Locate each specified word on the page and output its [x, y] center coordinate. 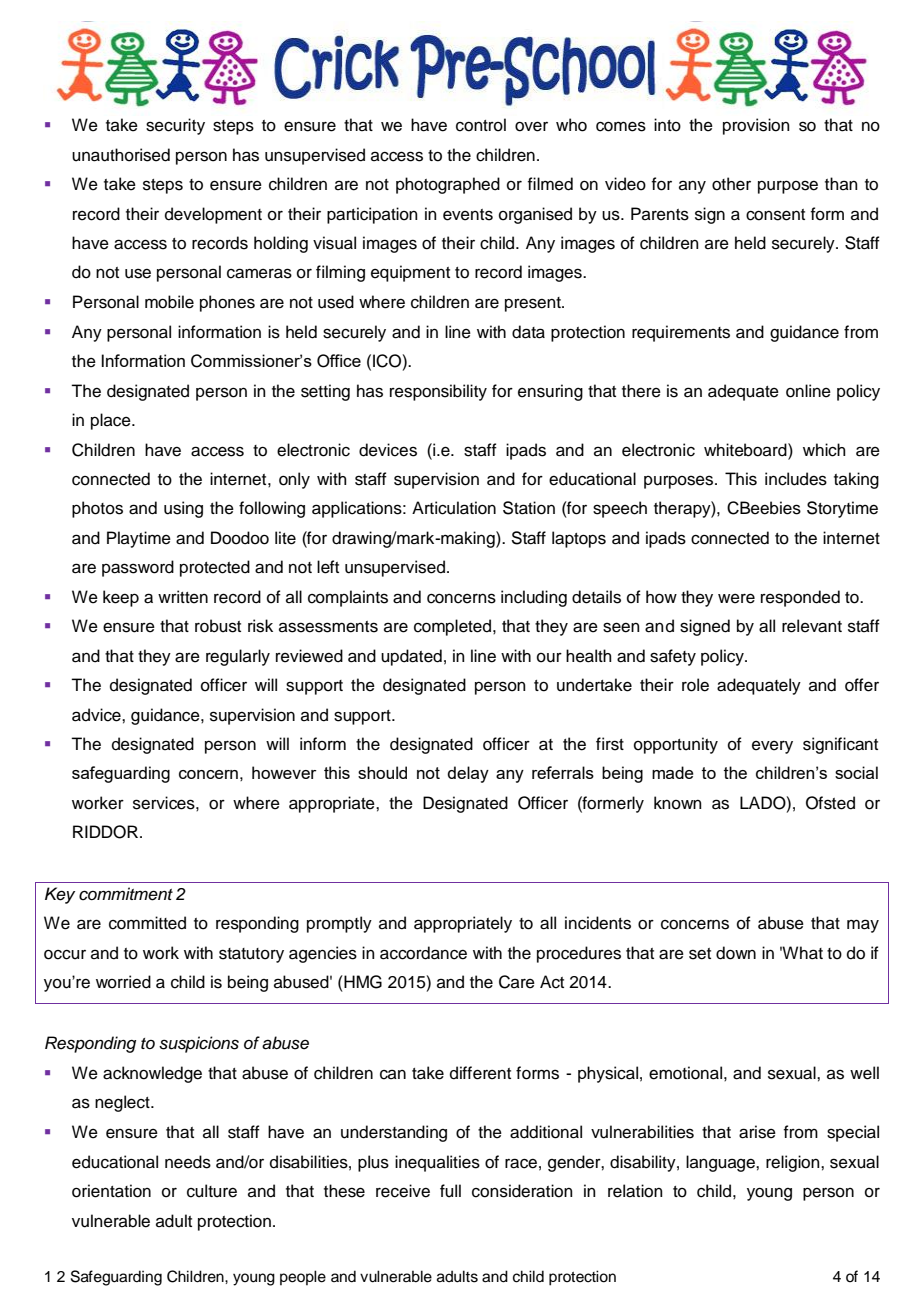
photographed [448, 185]
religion [794, 1163]
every [772, 747]
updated [411, 657]
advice [97, 715]
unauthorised [121, 155]
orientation [111, 1191]
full [450, 1191]
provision [756, 126]
